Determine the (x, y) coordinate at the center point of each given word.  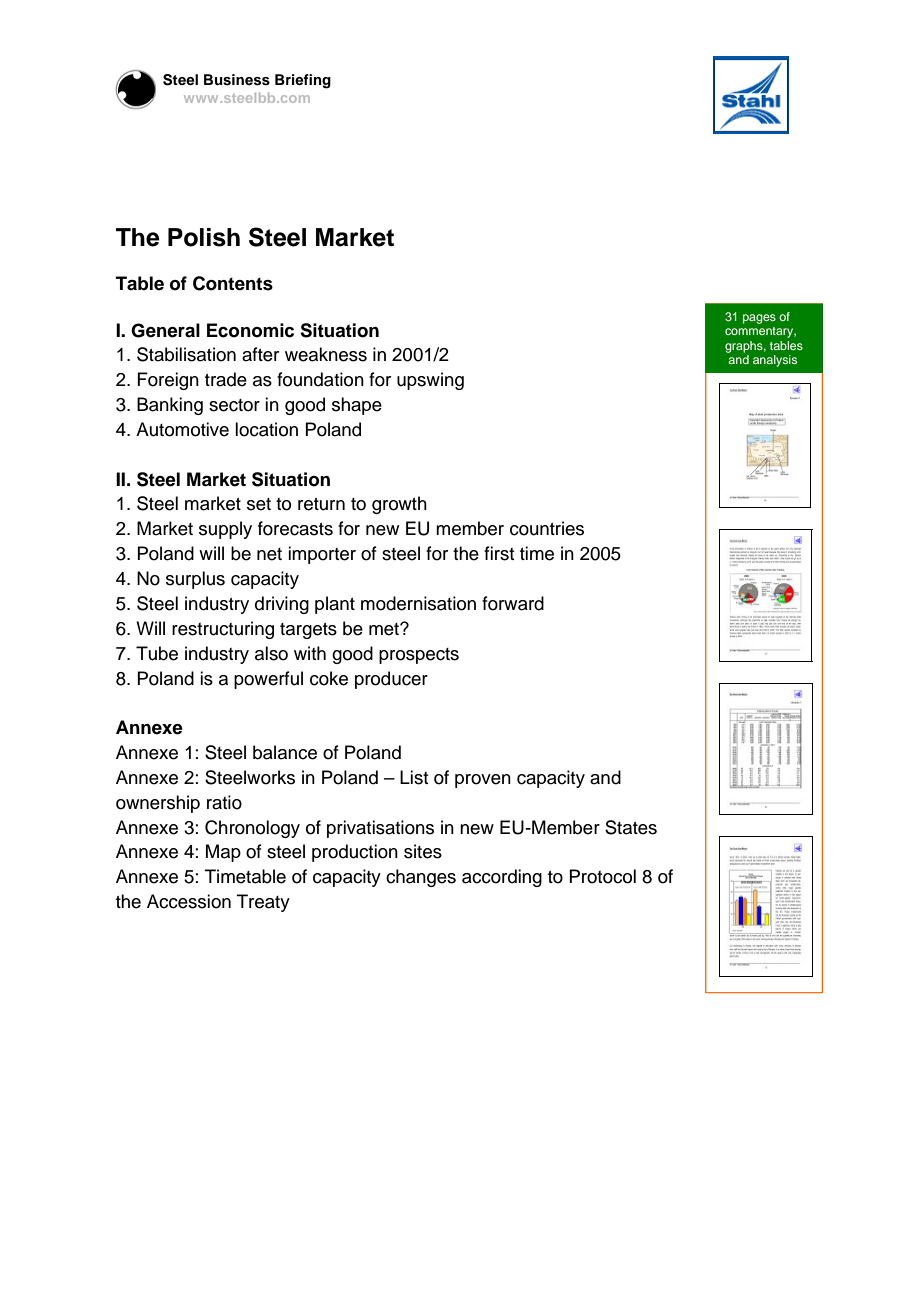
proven (483, 781)
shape (357, 406)
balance (285, 752)
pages (759, 319)
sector (234, 405)
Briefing (303, 81)
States (631, 827)
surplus (195, 580)
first (499, 553)
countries (547, 528)
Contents (233, 283)
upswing (430, 381)
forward (513, 603)
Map (223, 853)
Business (237, 80)
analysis (775, 361)
